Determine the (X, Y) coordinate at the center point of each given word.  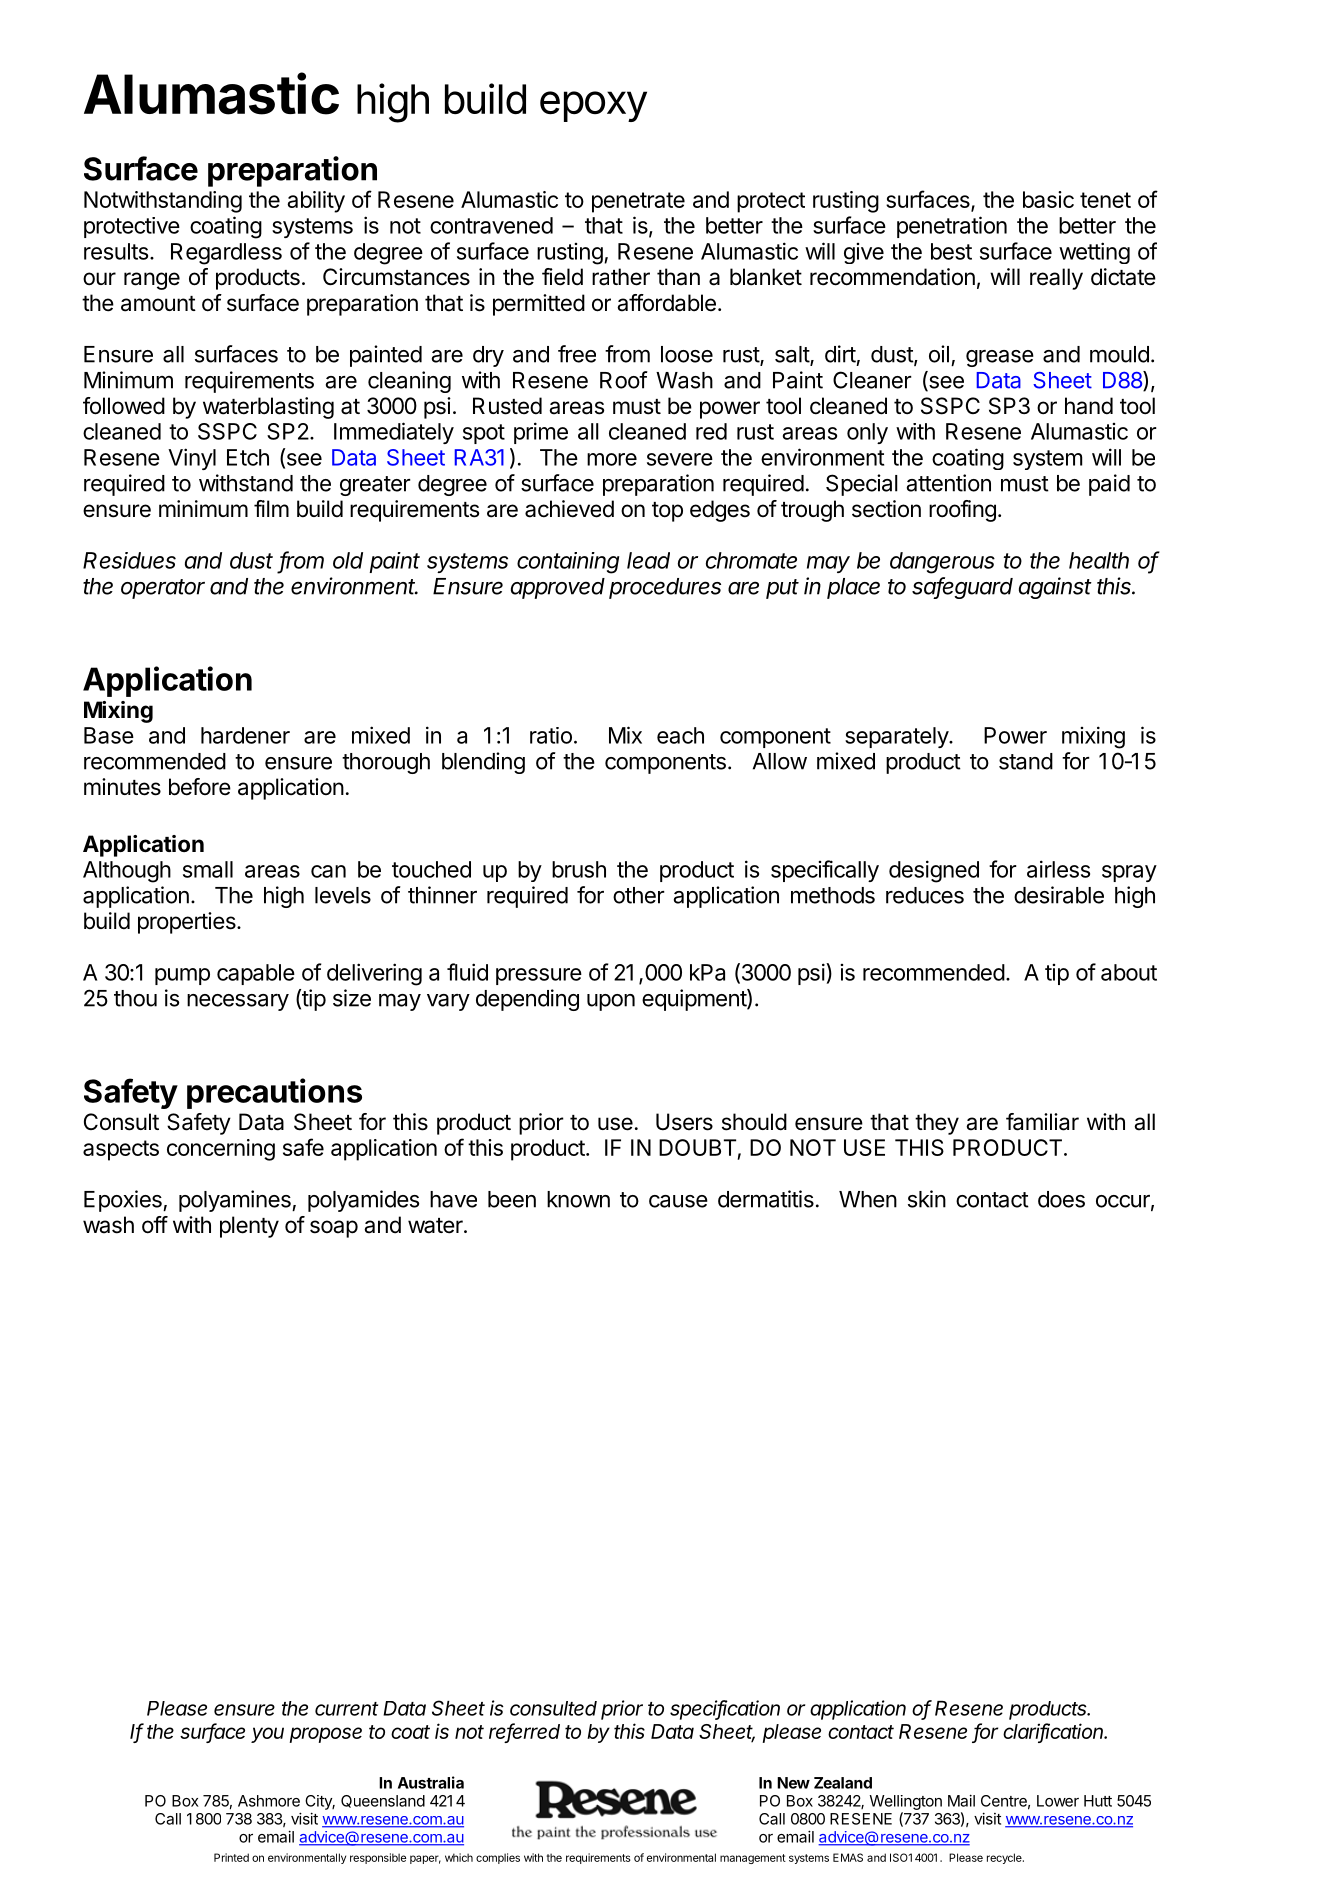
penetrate (638, 202)
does (1061, 1199)
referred (524, 1732)
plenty (249, 1227)
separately (897, 737)
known (578, 1199)
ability (316, 202)
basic (1048, 199)
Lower (1058, 1801)
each (680, 735)
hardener (245, 735)
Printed (231, 1857)
